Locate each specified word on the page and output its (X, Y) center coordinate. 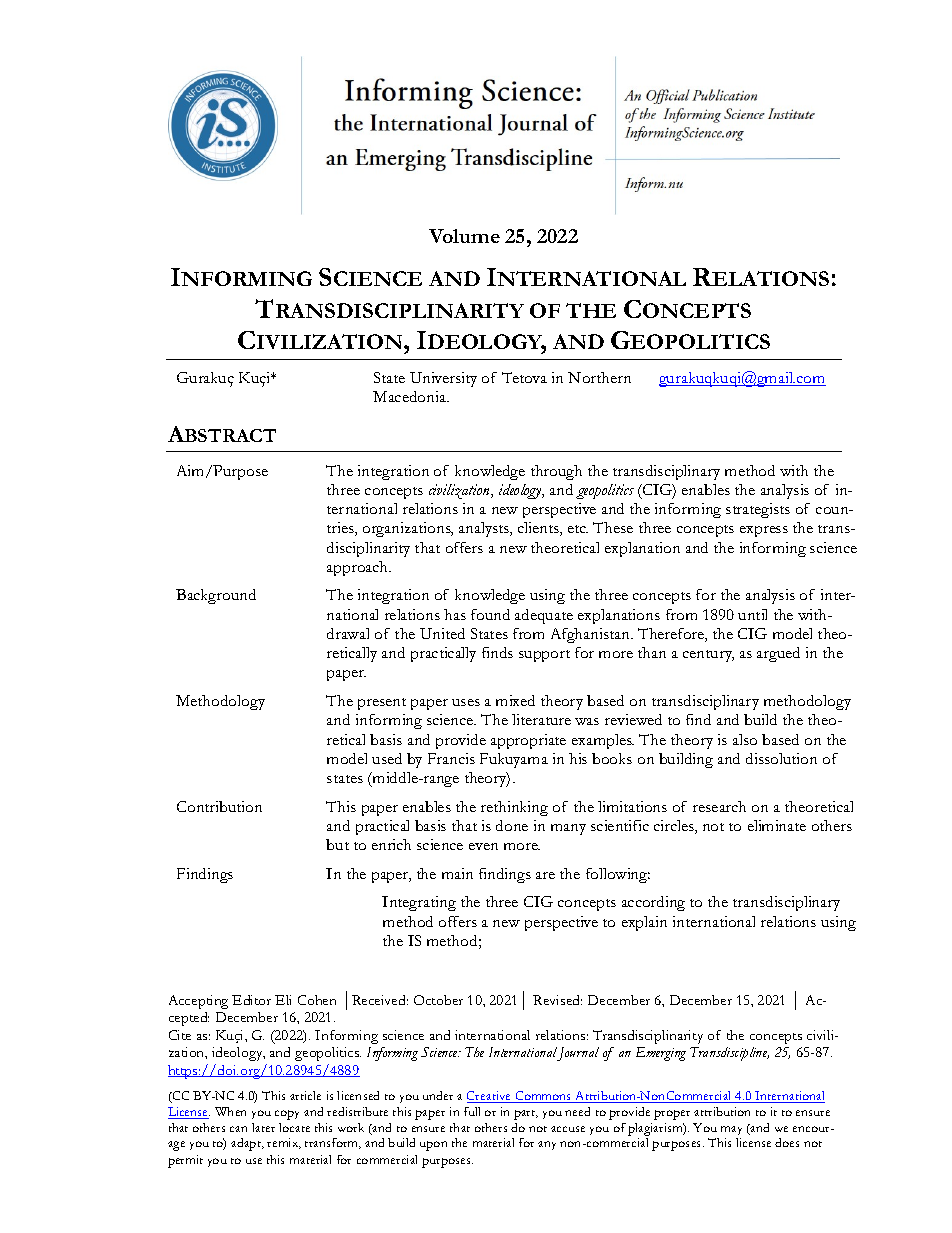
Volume (464, 236)
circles (675, 827)
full (472, 1111)
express (764, 531)
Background (216, 596)
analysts (485, 529)
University (443, 379)
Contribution (219, 806)
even (483, 846)
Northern (599, 377)
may (731, 1130)
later (263, 1127)
